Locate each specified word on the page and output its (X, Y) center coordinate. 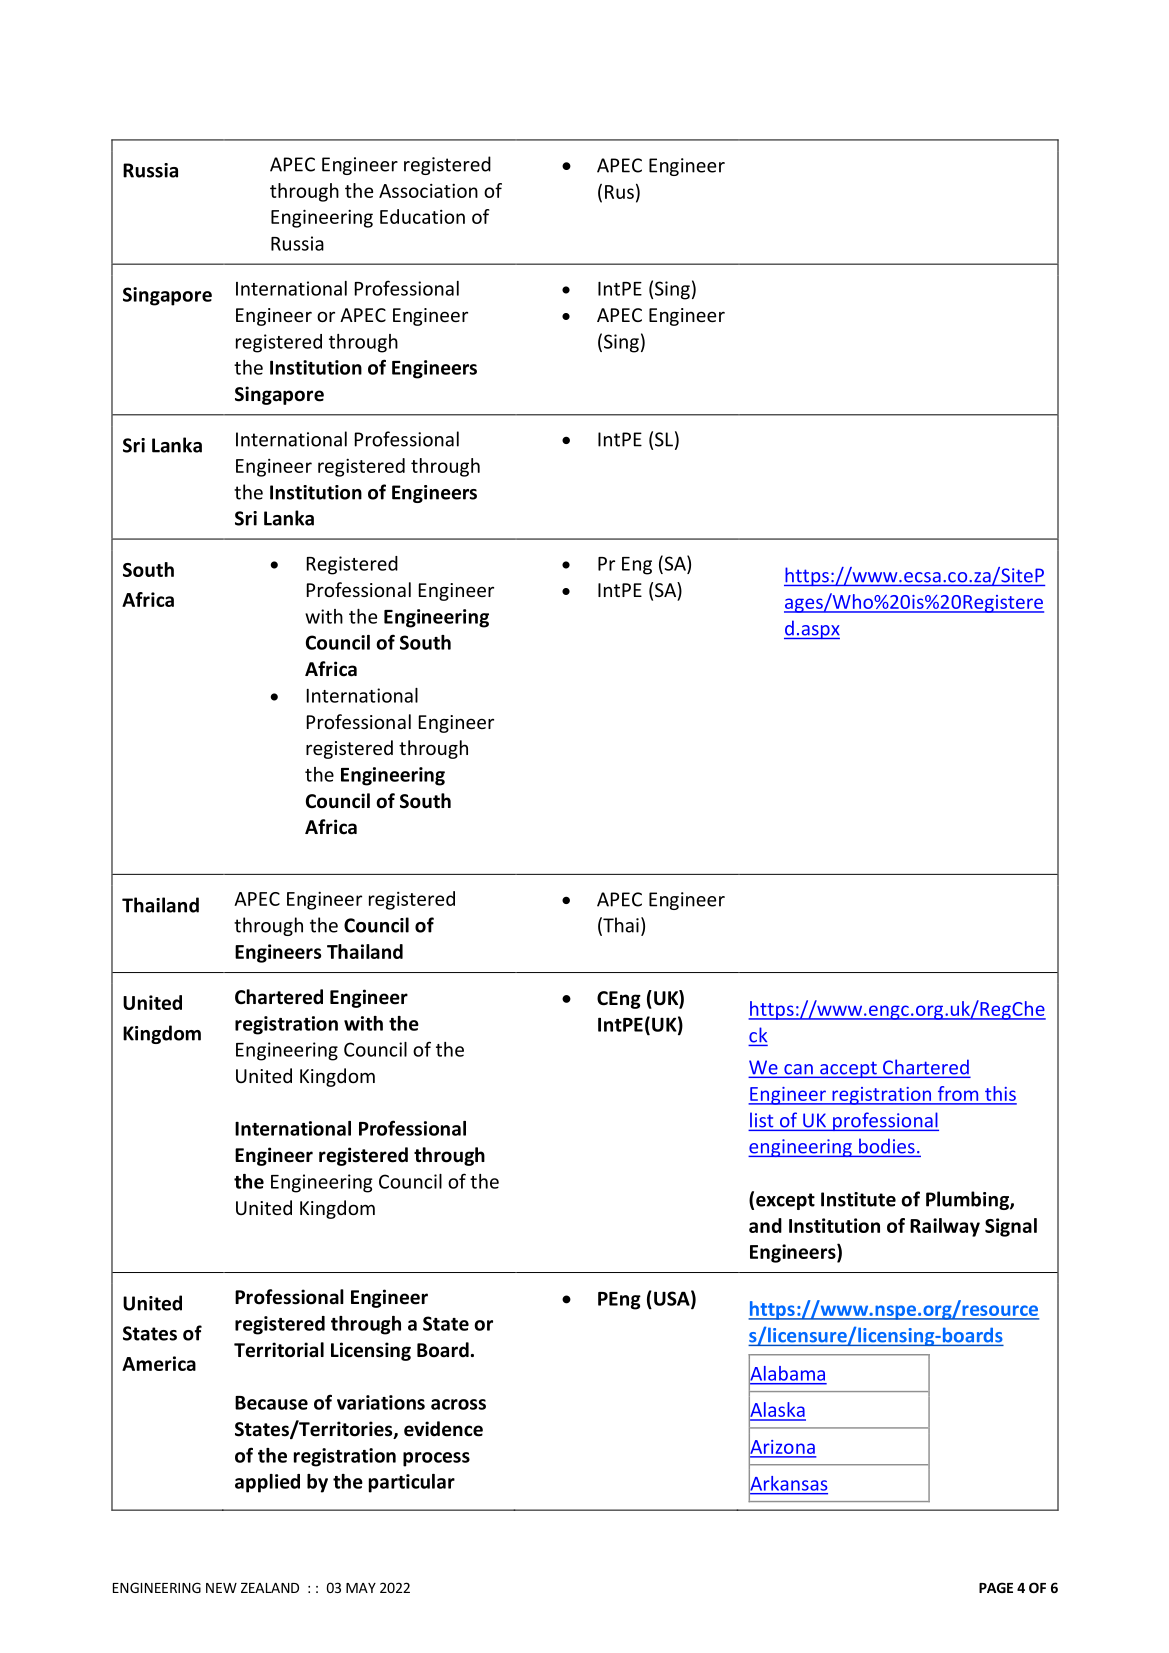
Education (422, 216)
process (436, 1459)
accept (848, 1069)
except (785, 1201)
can (798, 1070)
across (458, 1404)
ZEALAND (270, 1588)
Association (428, 190)
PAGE (996, 1587)
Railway (945, 1227)
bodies (887, 1146)
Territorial (279, 1350)
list (762, 1121)
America (159, 1363)
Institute (858, 1199)
